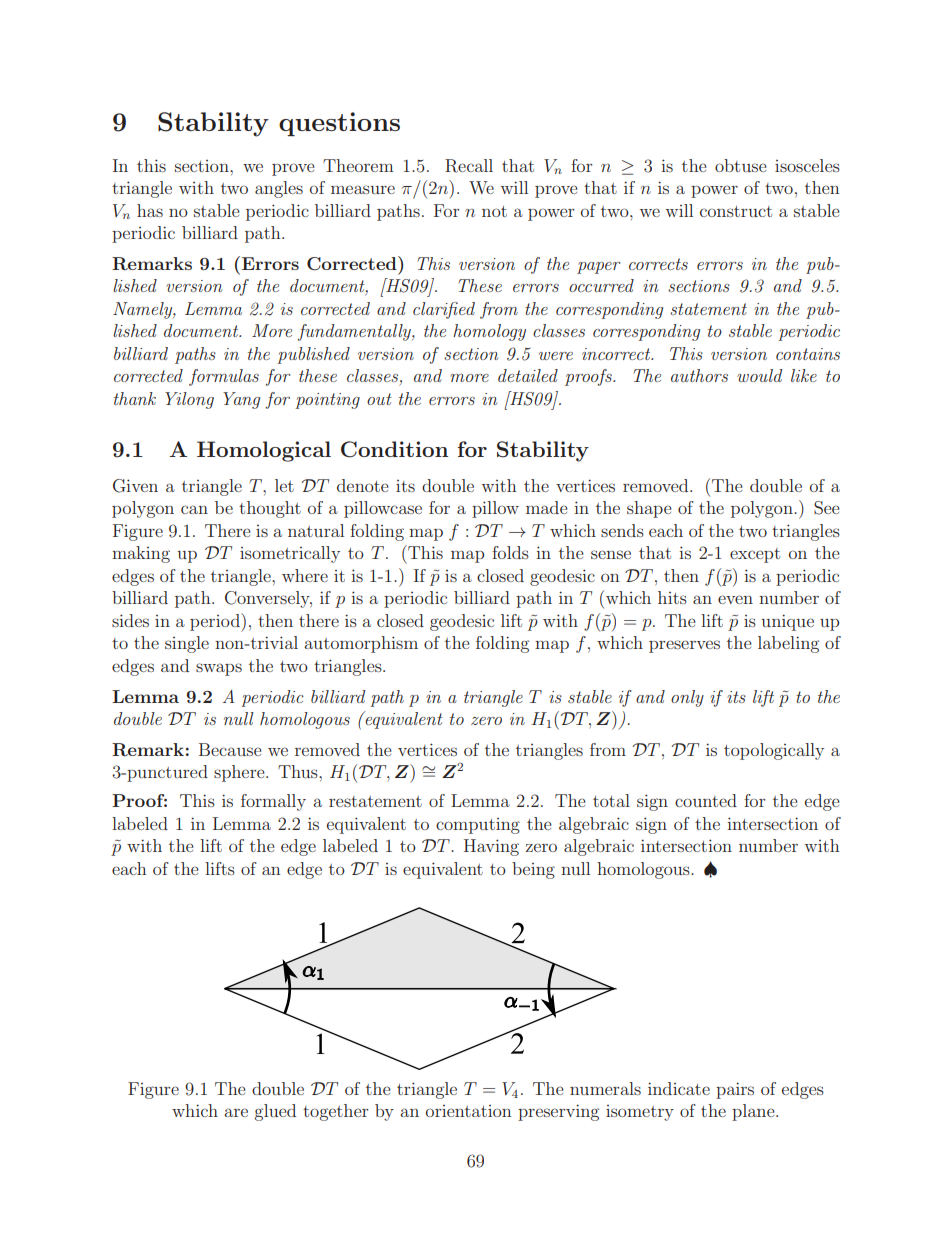 The width and height of the screenshot is (952, 1233). What do you see at coordinates (469, 1111) in the screenshot?
I see `orientation` at bounding box center [469, 1111].
